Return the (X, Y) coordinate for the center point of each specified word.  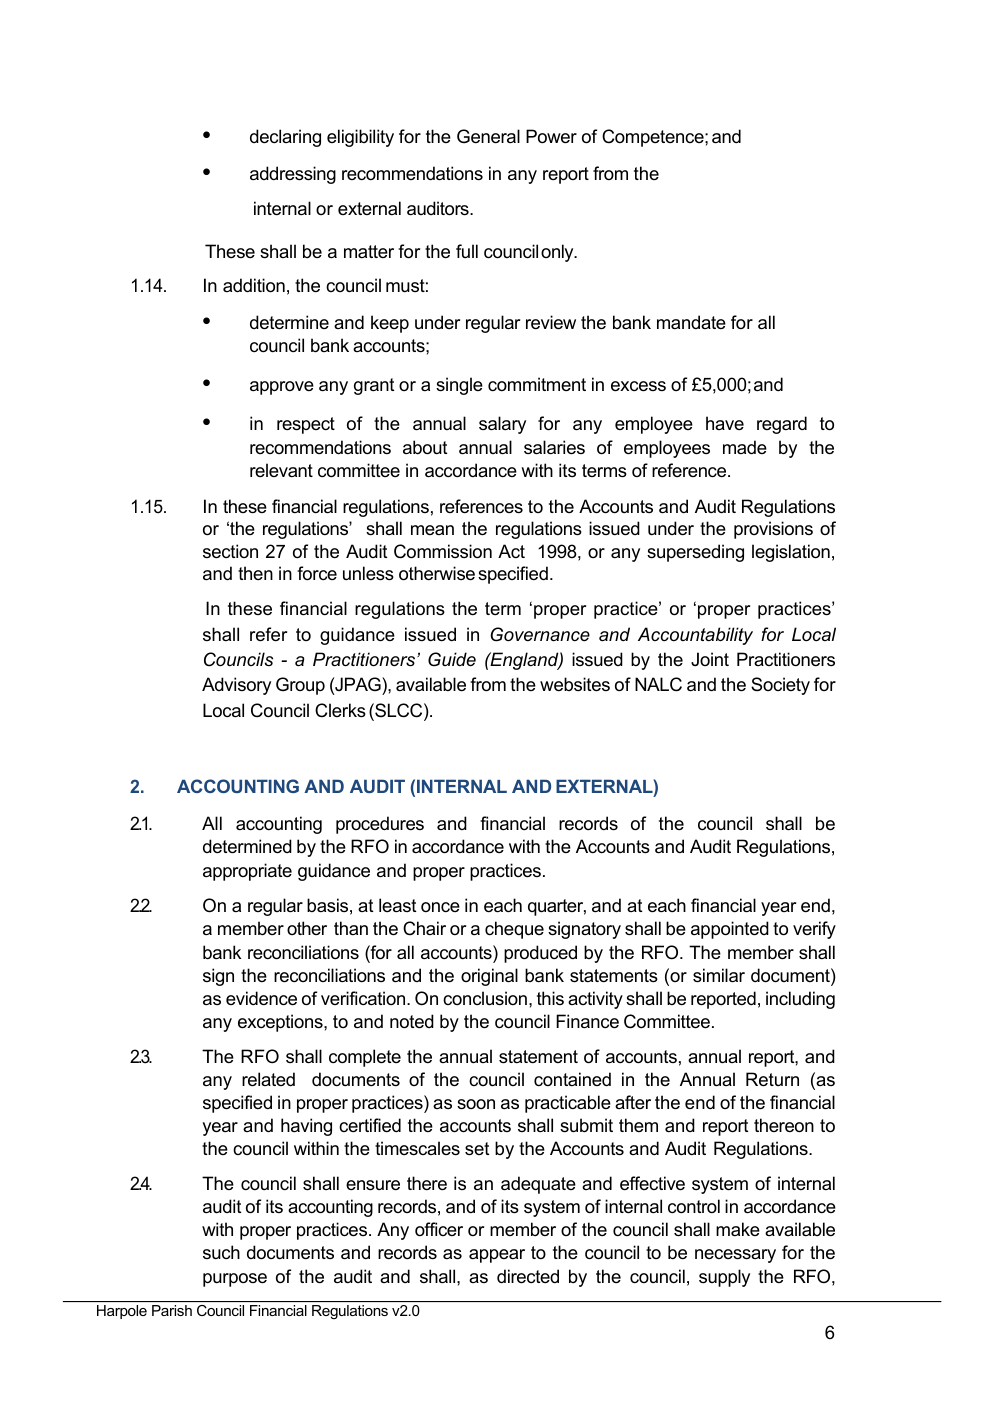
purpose (235, 1280)
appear (497, 1256)
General (488, 136)
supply (724, 1278)
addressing (293, 175)
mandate (691, 322)
